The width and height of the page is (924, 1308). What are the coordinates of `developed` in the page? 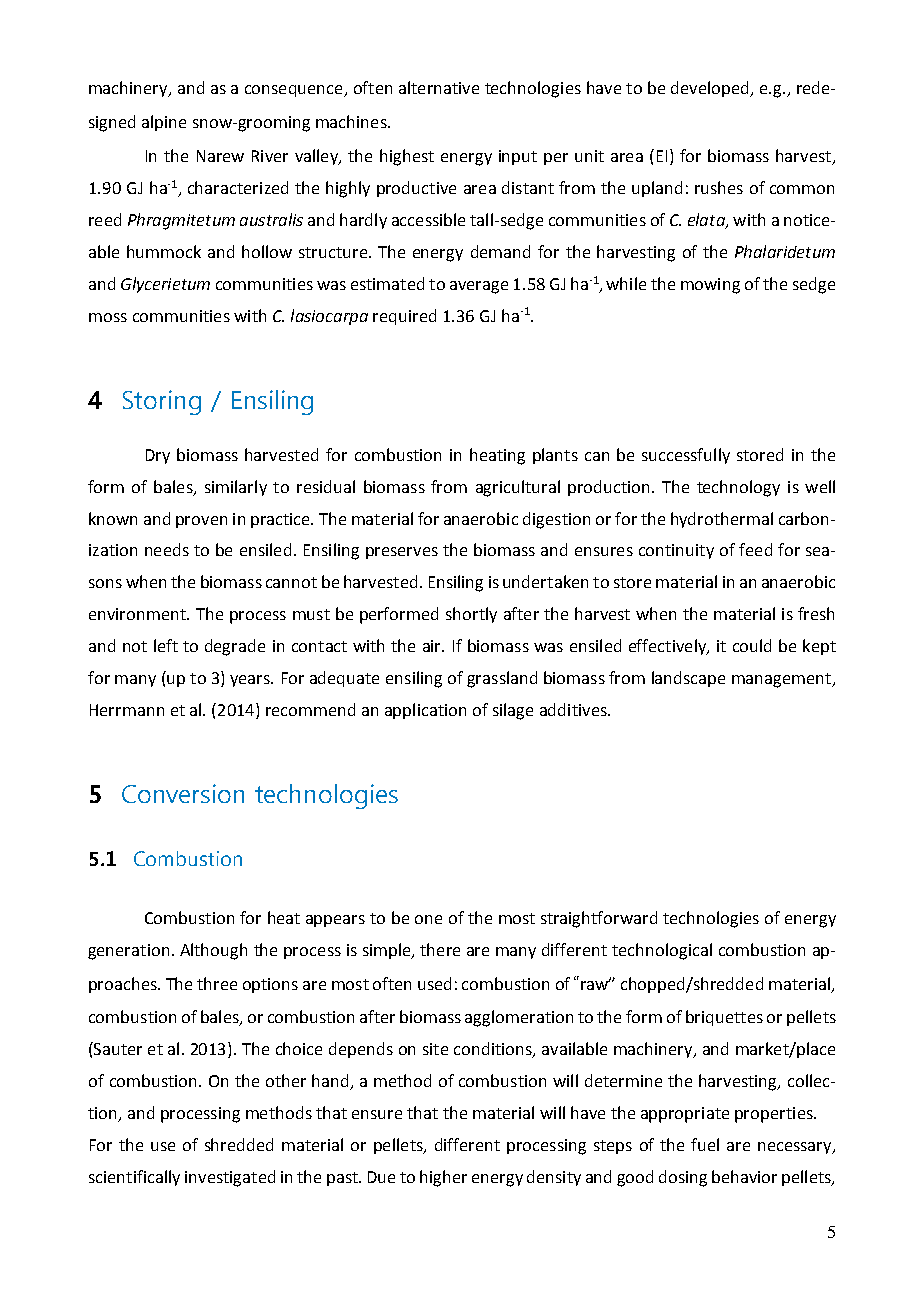 It's located at (711, 89).
